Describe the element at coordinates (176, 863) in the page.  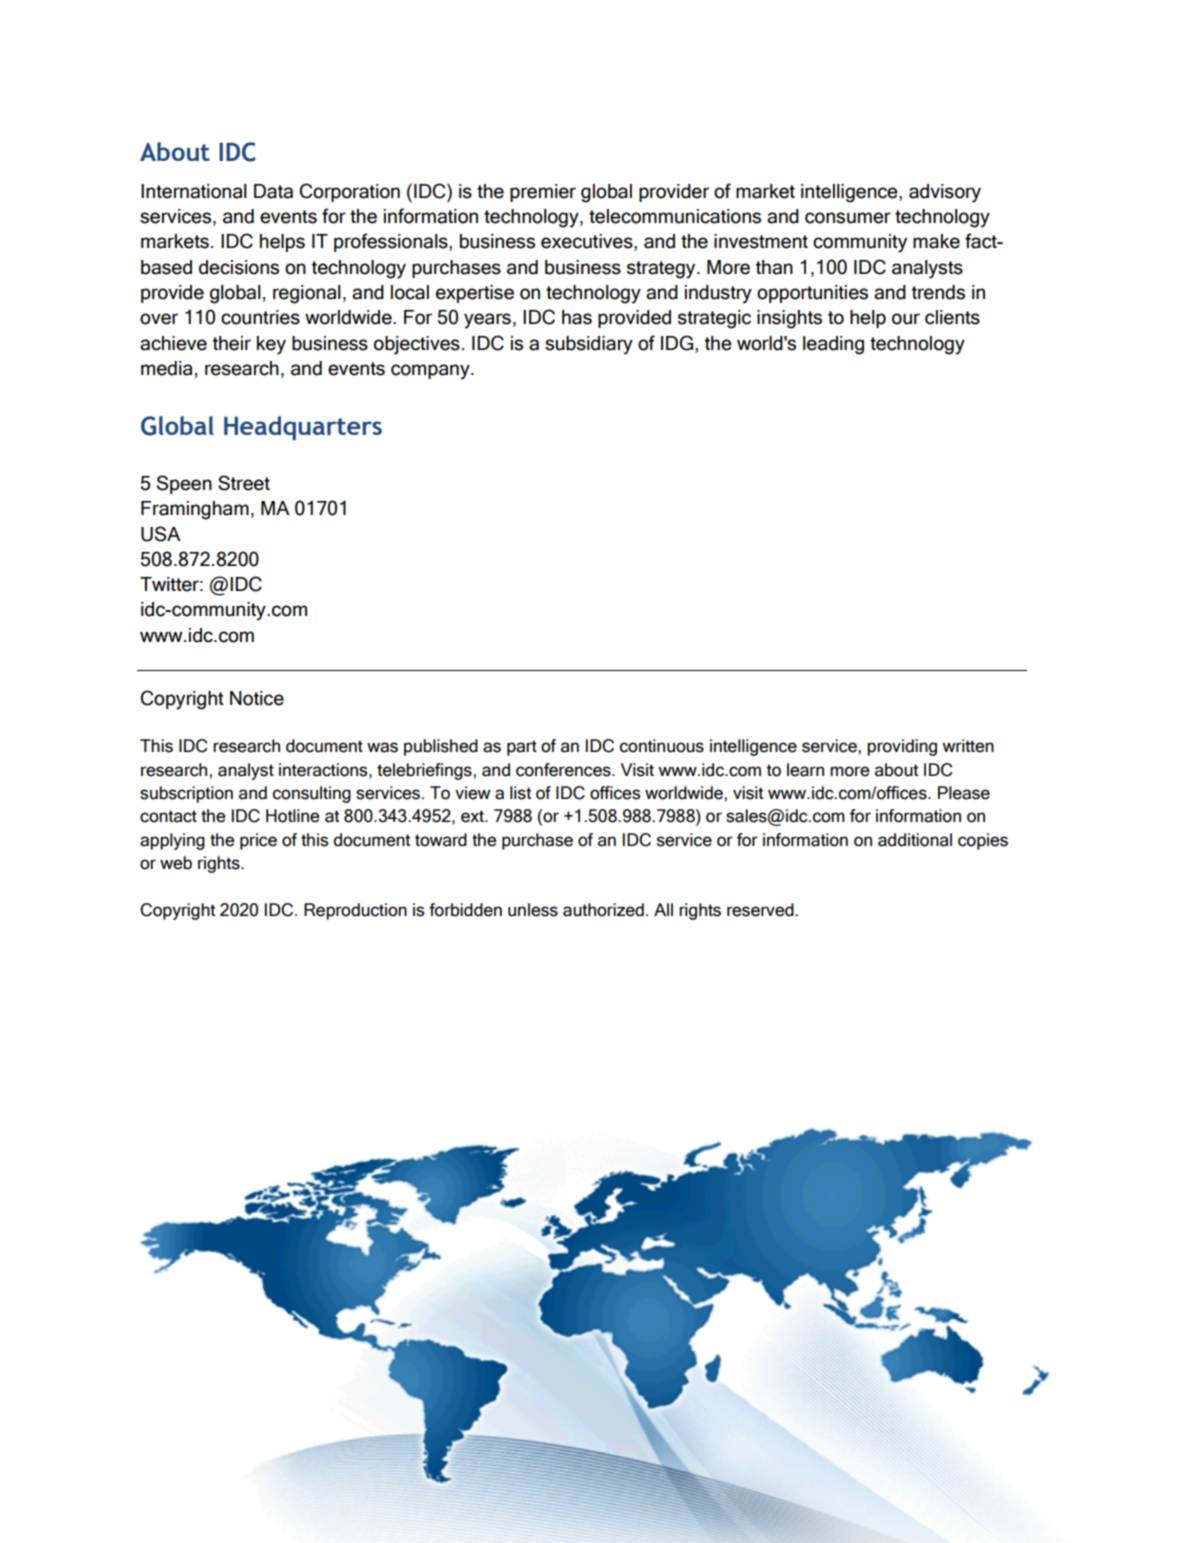
I see `web` at that location.
